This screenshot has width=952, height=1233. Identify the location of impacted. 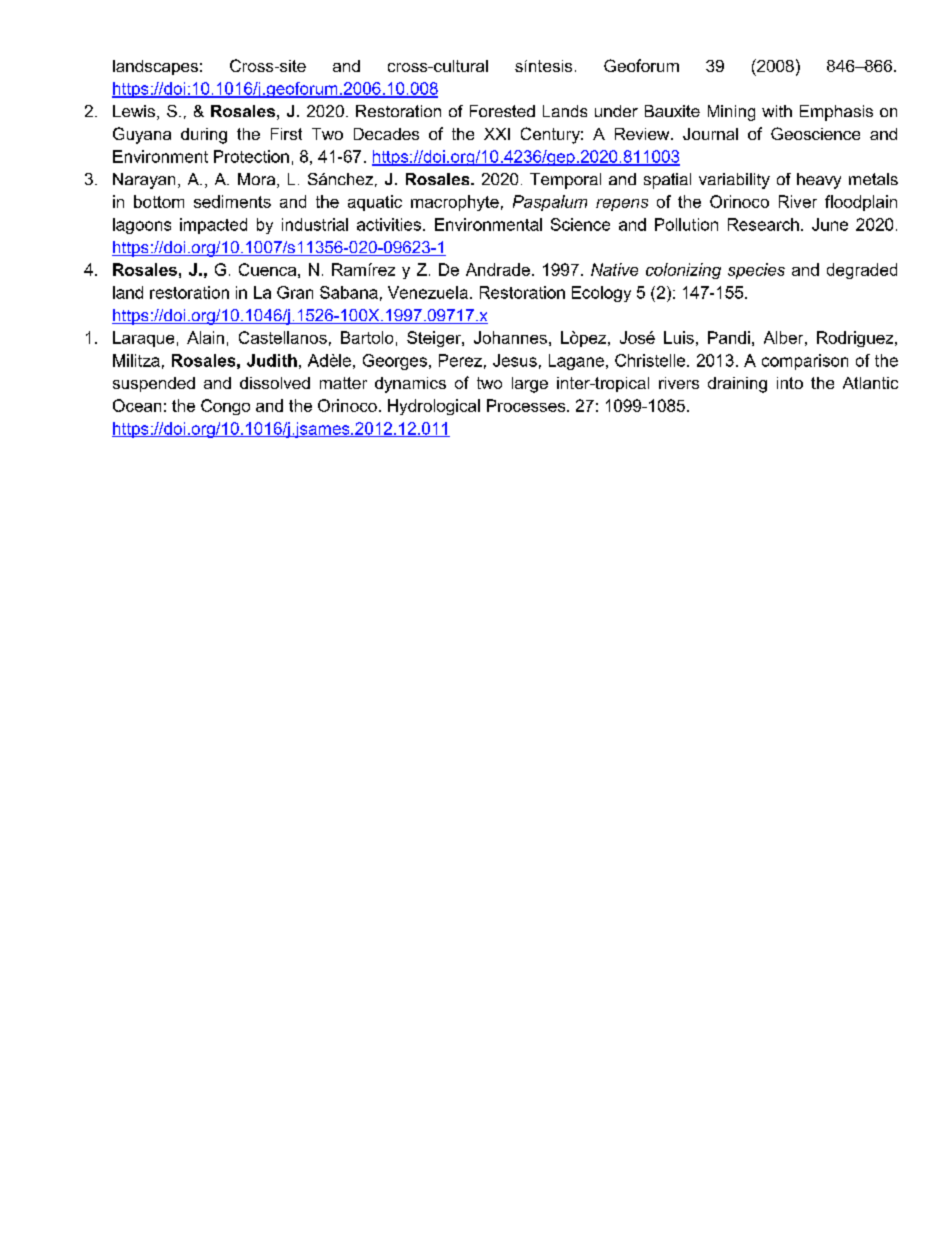
(213, 226).
